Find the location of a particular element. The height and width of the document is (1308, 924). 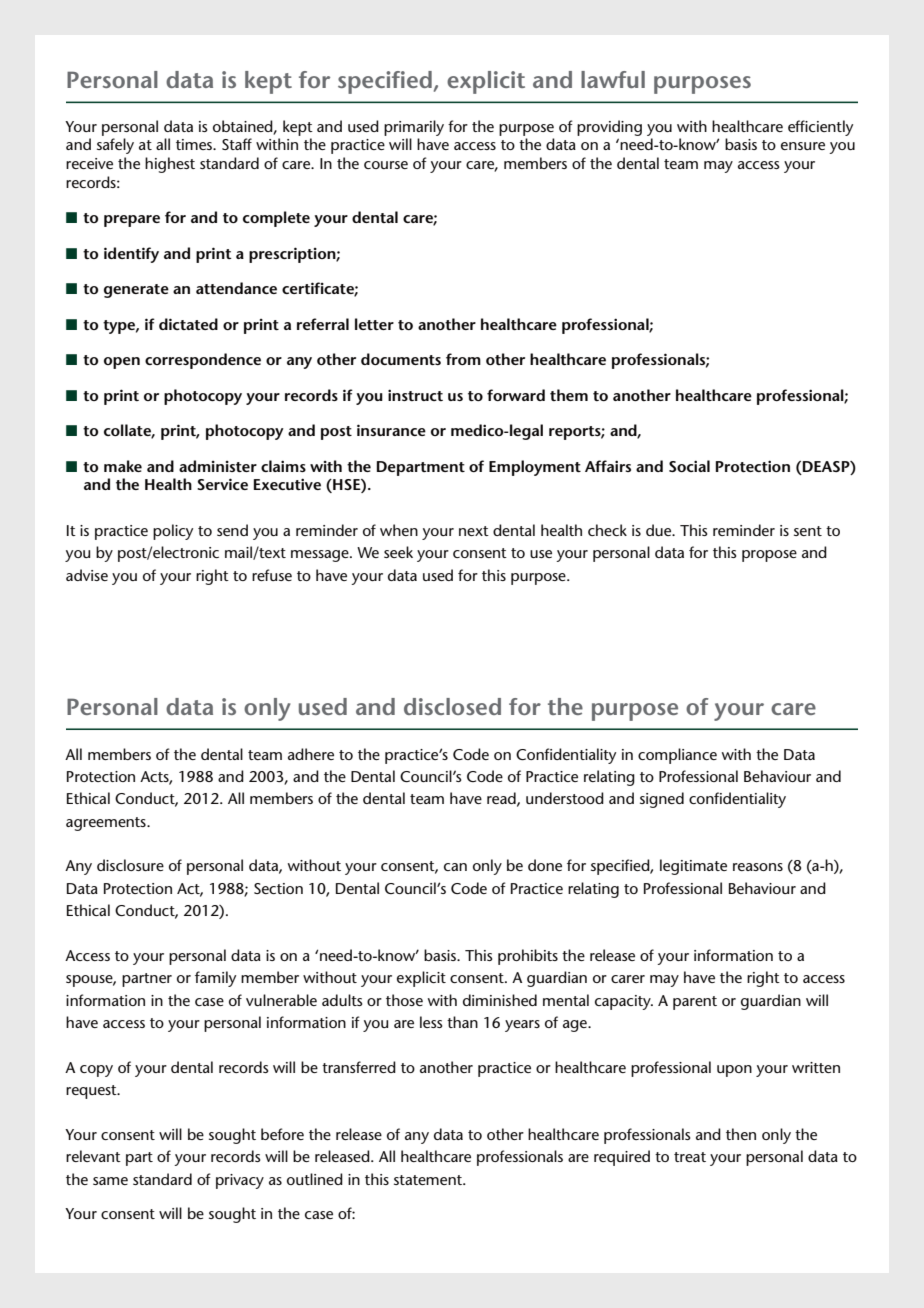

disclosure is located at coordinates (130, 865).
